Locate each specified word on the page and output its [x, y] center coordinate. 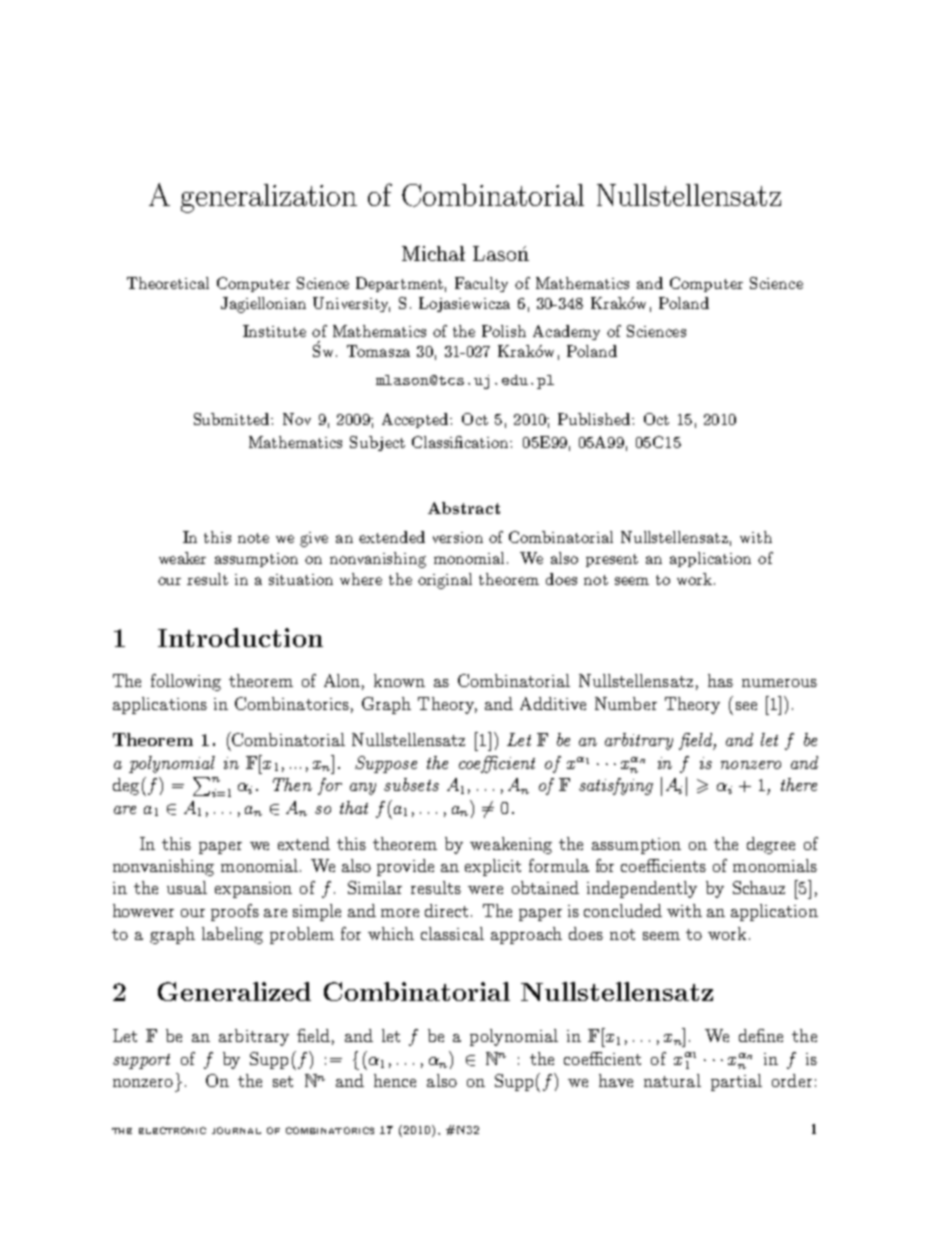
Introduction [240, 637]
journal [236, 1130]
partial [736, 1082]
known [399, 680]
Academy [566, 332]
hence [395, 1080]
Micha [430, 253]
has [720, 680]
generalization [269, 198]
